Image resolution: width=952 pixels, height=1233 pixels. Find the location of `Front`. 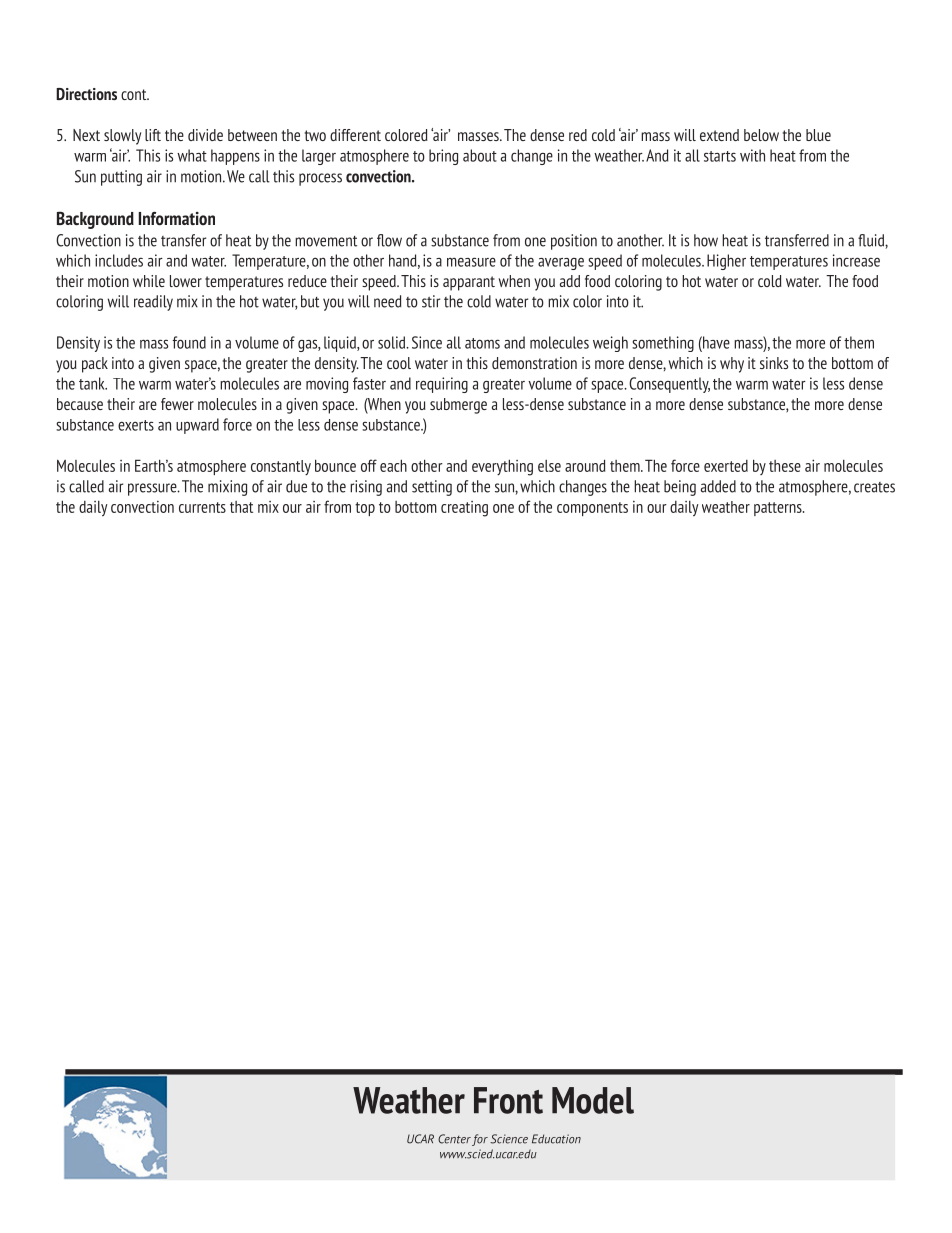

Front is located at coordinates (508, 1100).
